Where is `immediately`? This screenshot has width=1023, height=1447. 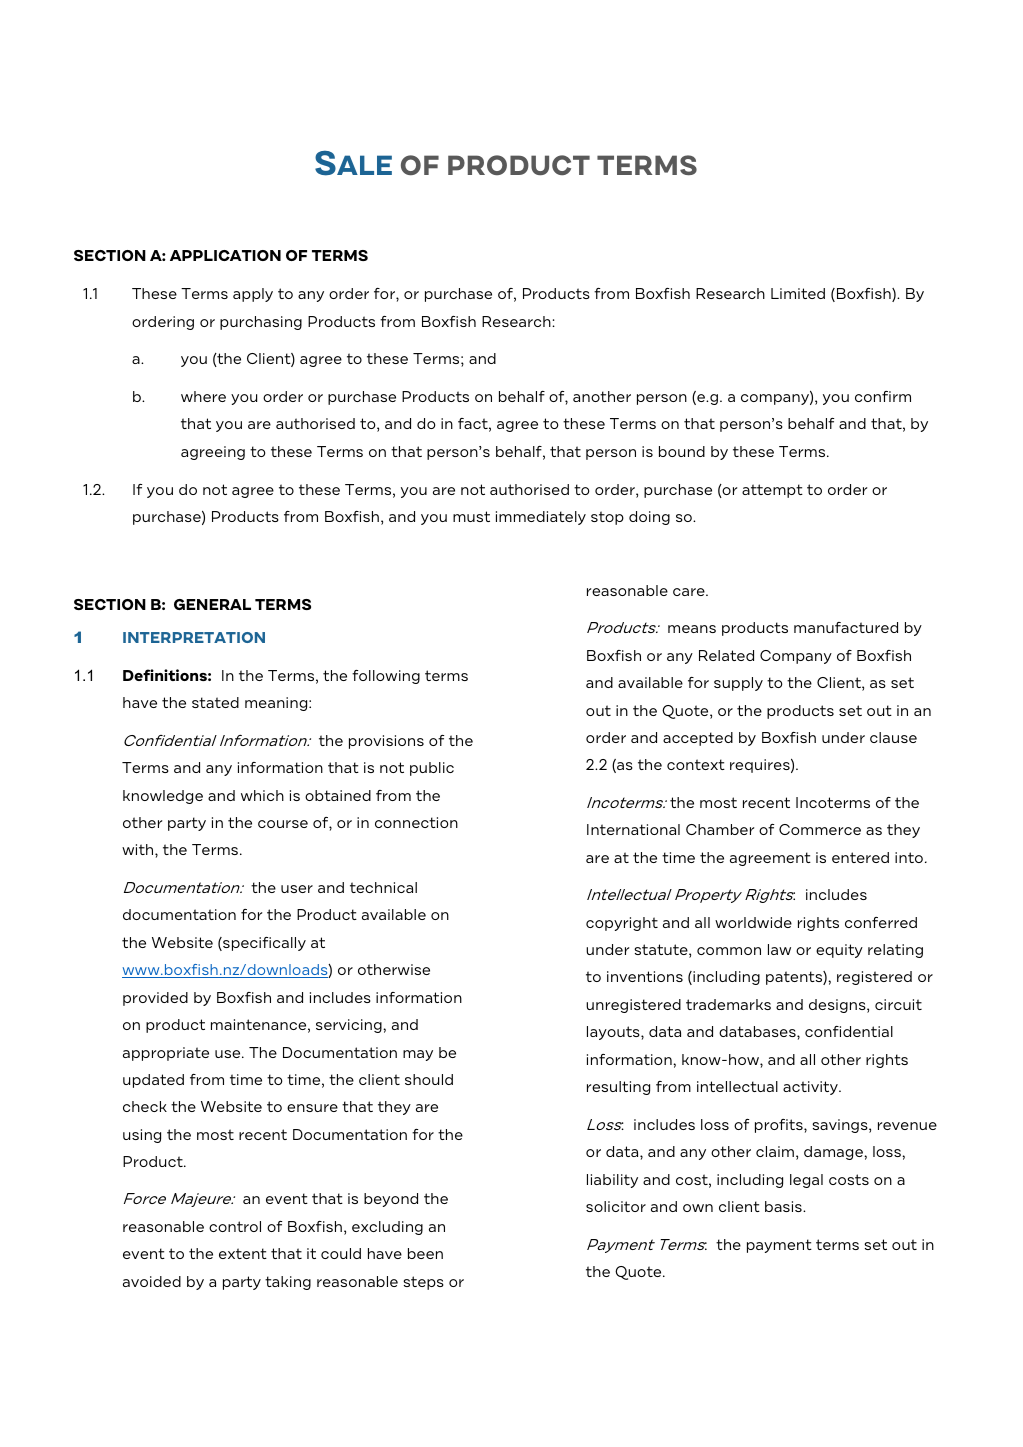 immediately is located at coordinates (541, 518).
